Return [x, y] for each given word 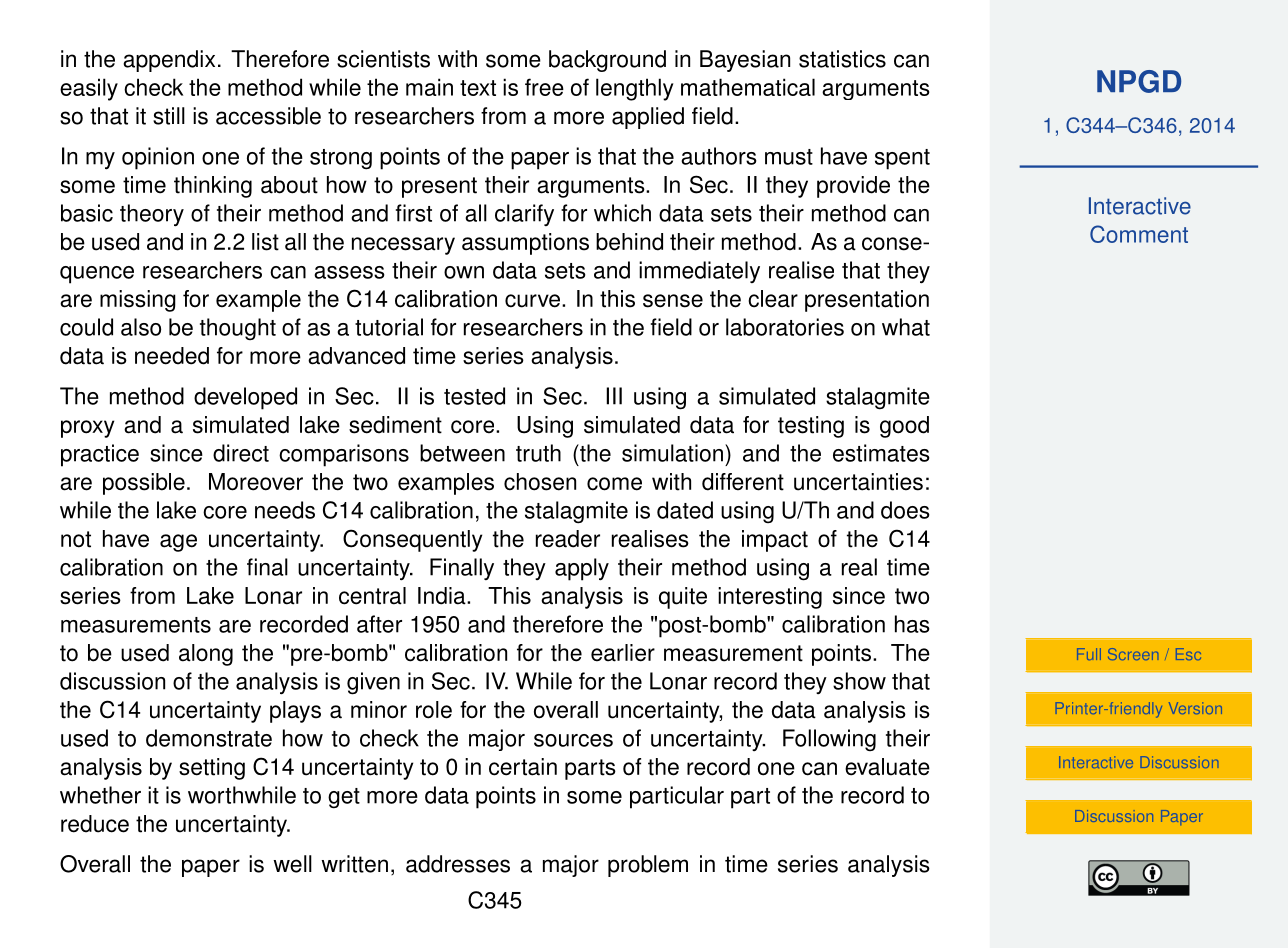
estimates [881, 453]
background [607, 61]
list [265, 242]
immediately [699, 272]
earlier [623, 653]
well [292, 864]
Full [1089, 654]
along [206, 655]
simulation [672, 453]
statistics [842, 59]
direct [241, 453]
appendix [169, 61]
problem [648, 866]
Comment [1139, 234]
